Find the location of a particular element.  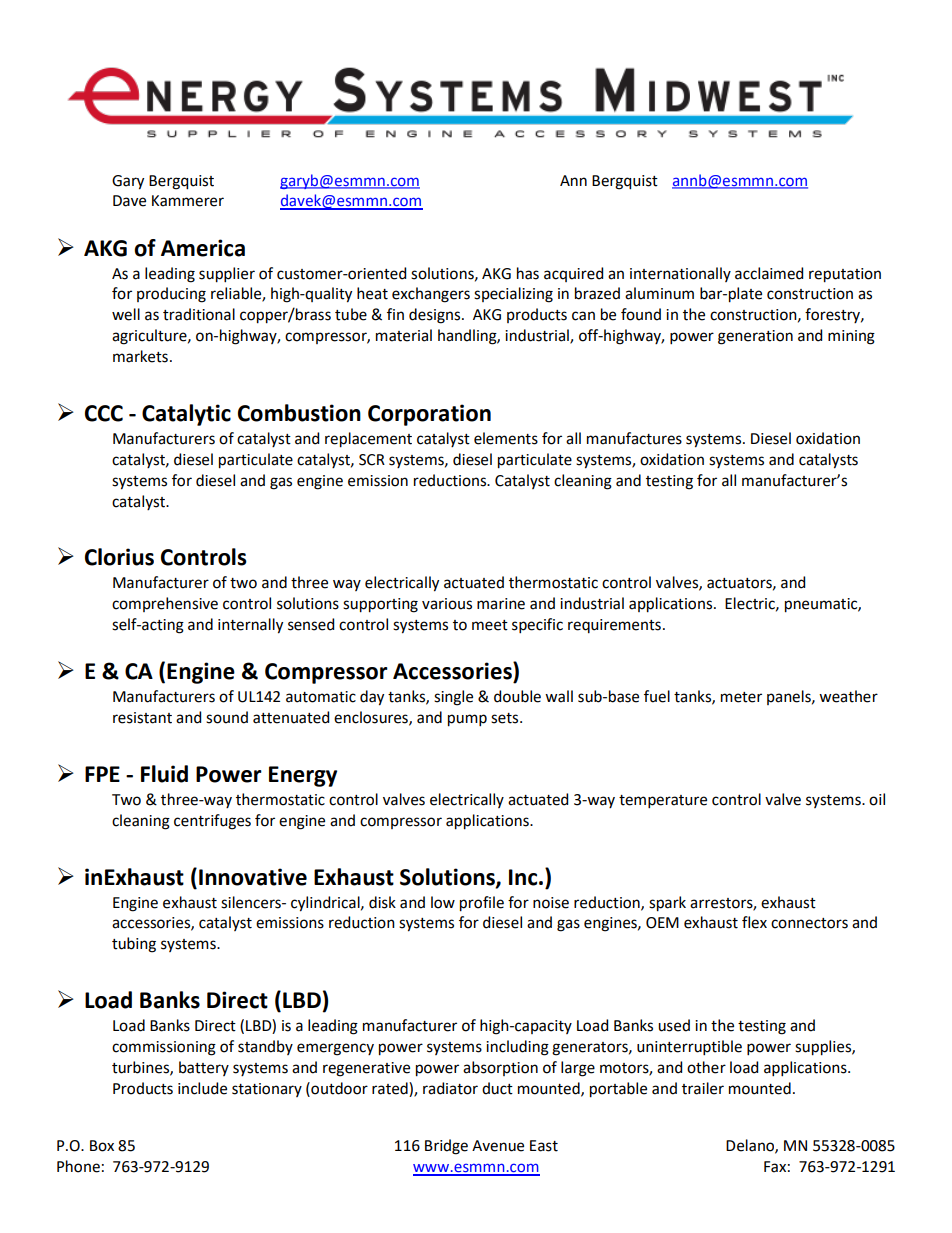

meter is located at coordinates (741, 697).
